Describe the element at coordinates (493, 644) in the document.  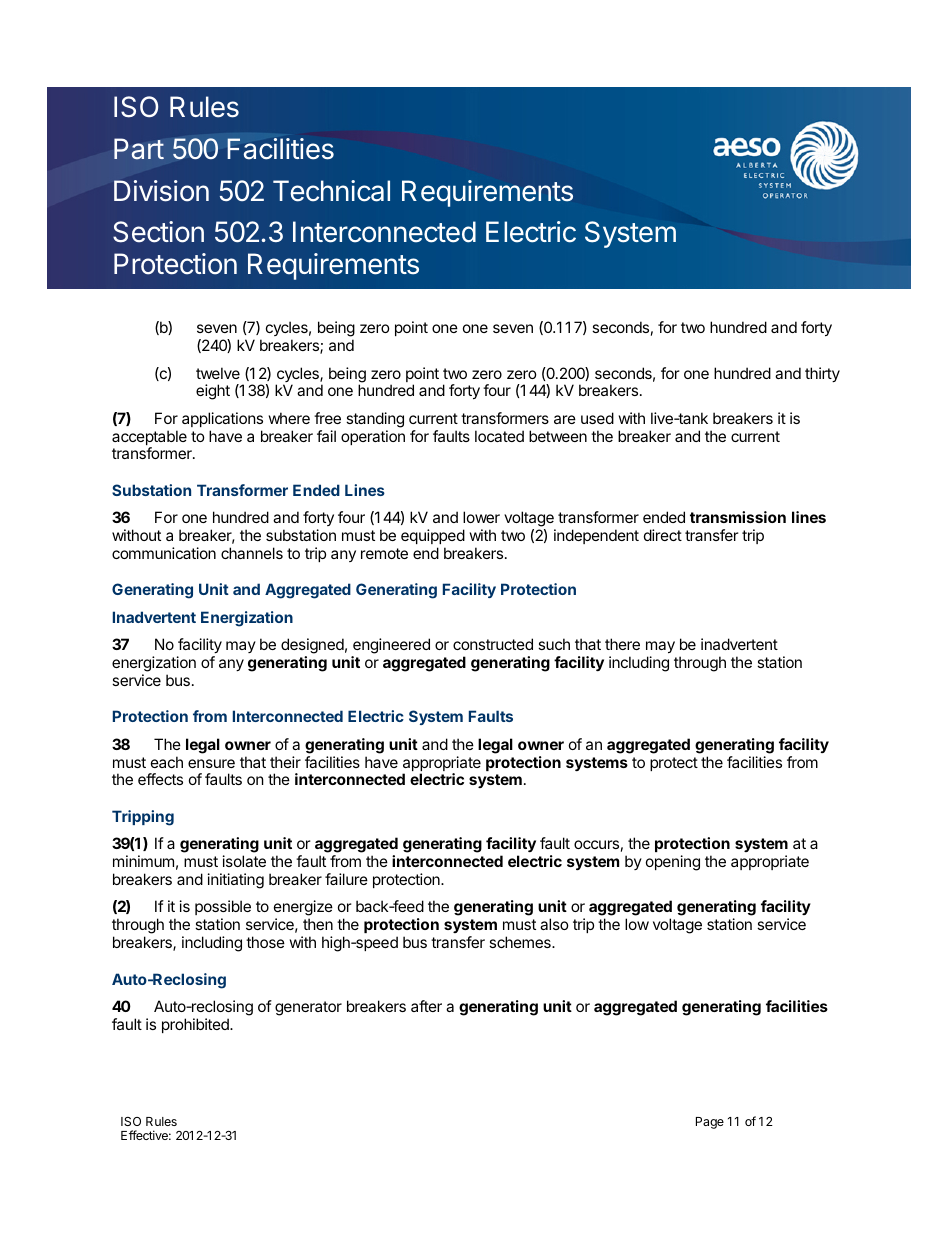
I see `constructed` at that location.
